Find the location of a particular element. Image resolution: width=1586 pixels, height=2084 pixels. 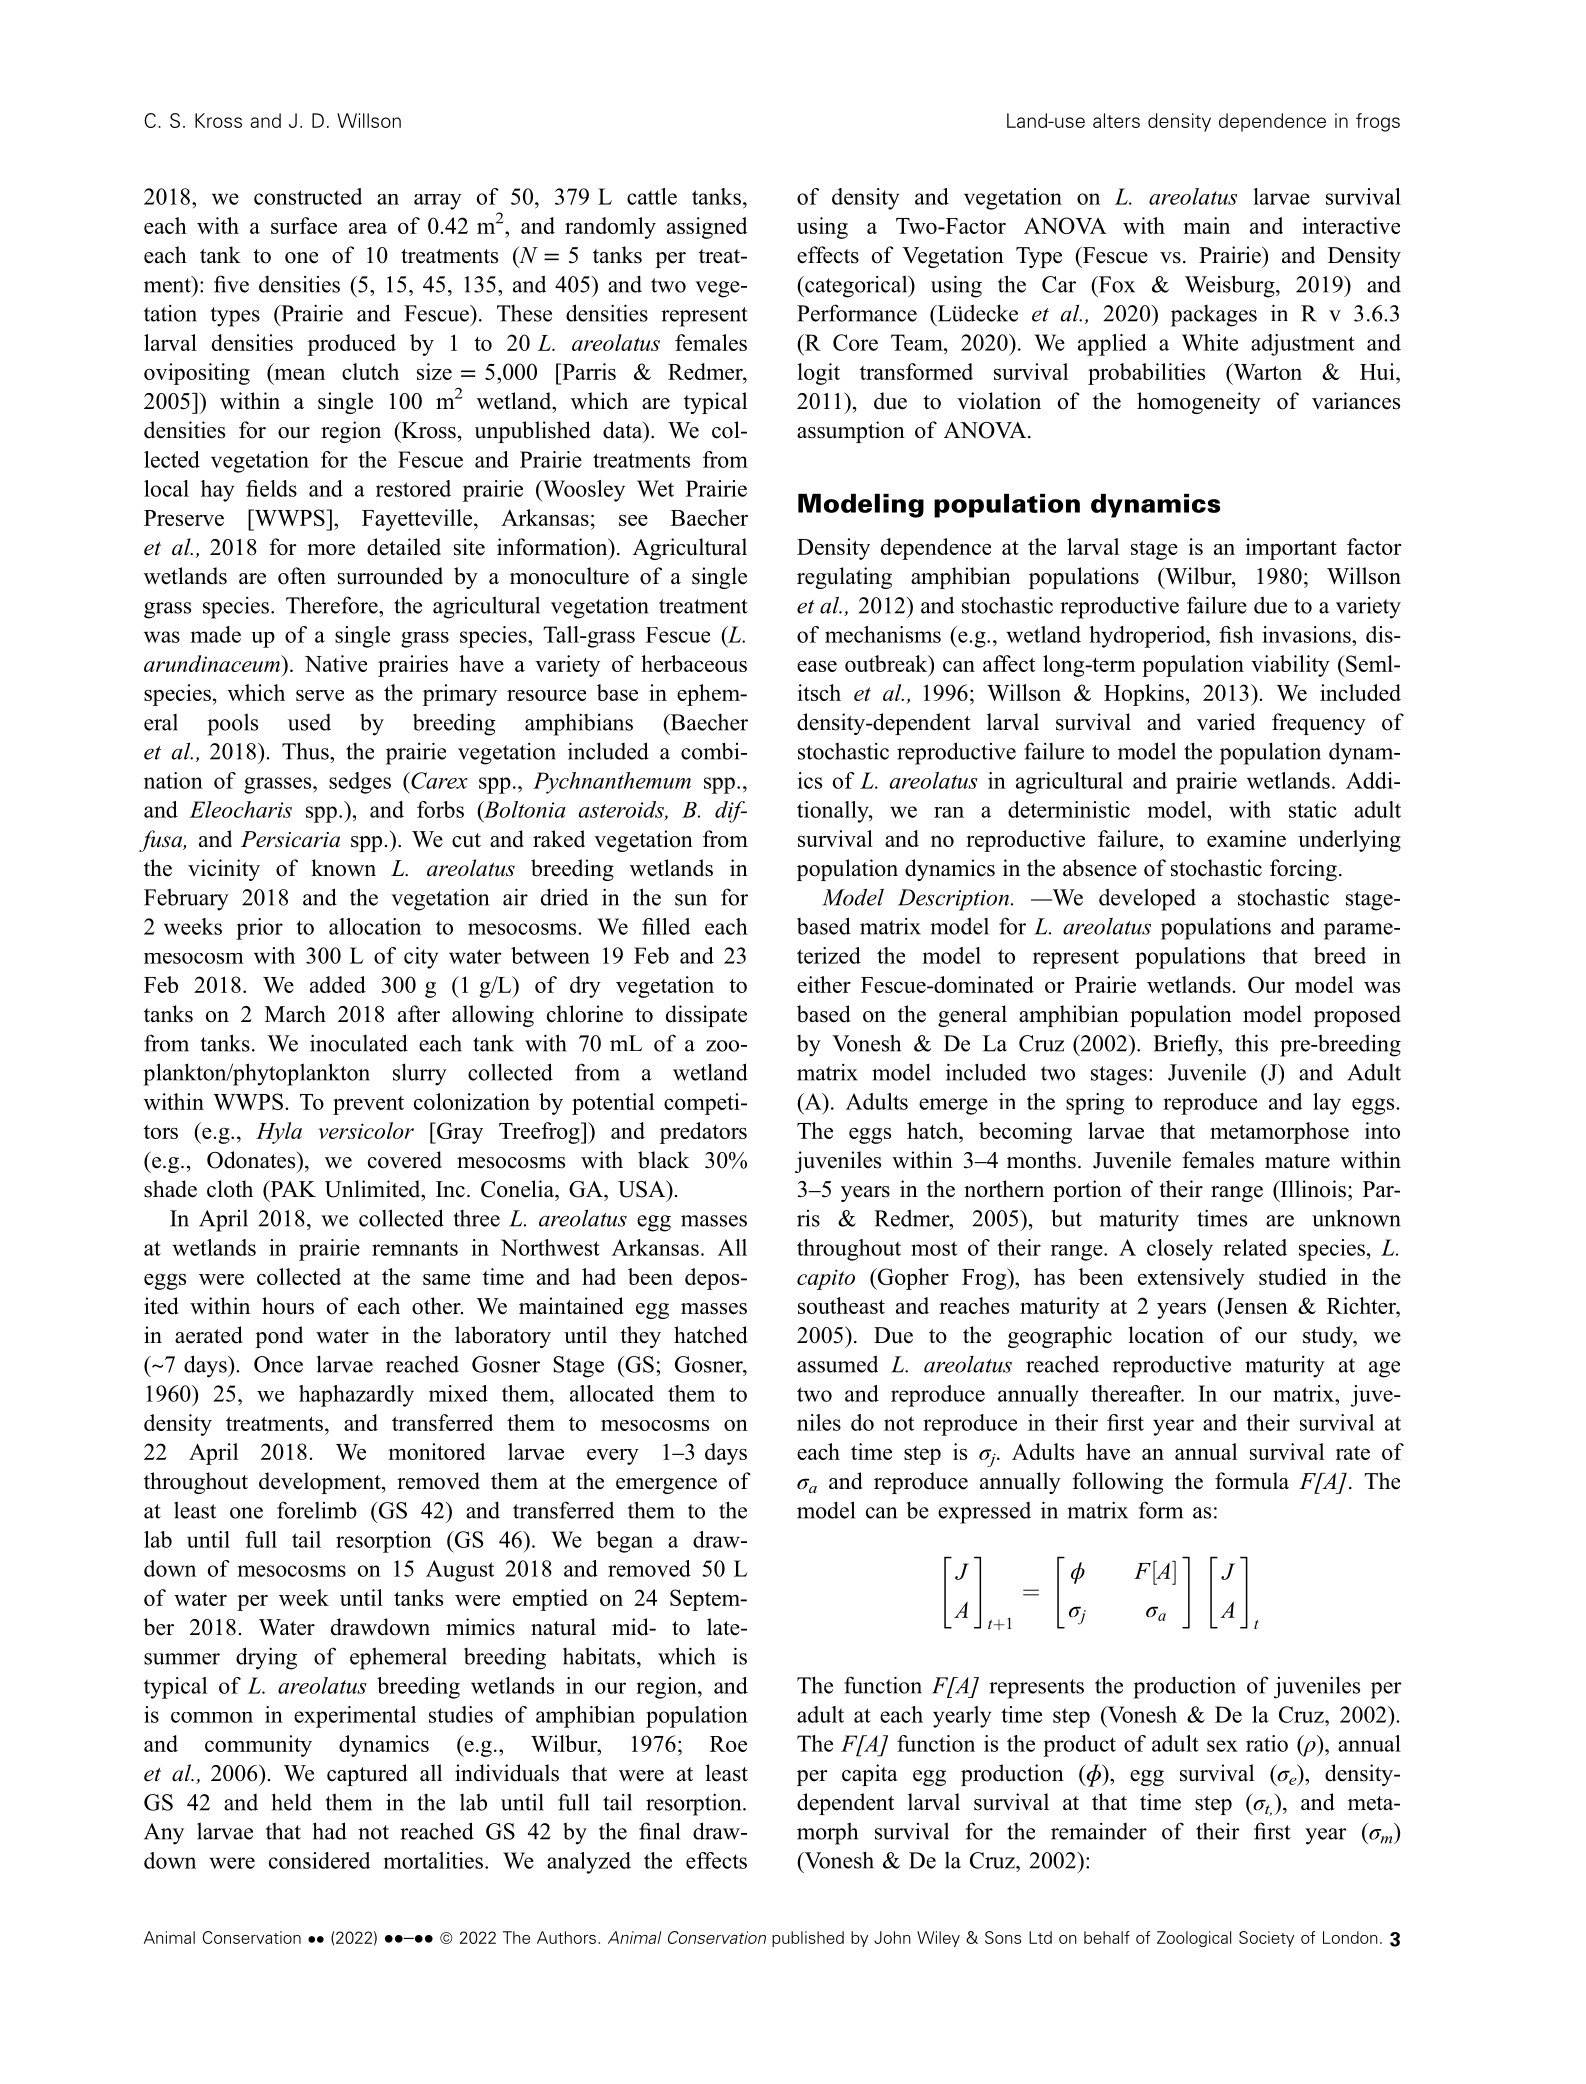

assigned is located at coordinates (707, 228).
